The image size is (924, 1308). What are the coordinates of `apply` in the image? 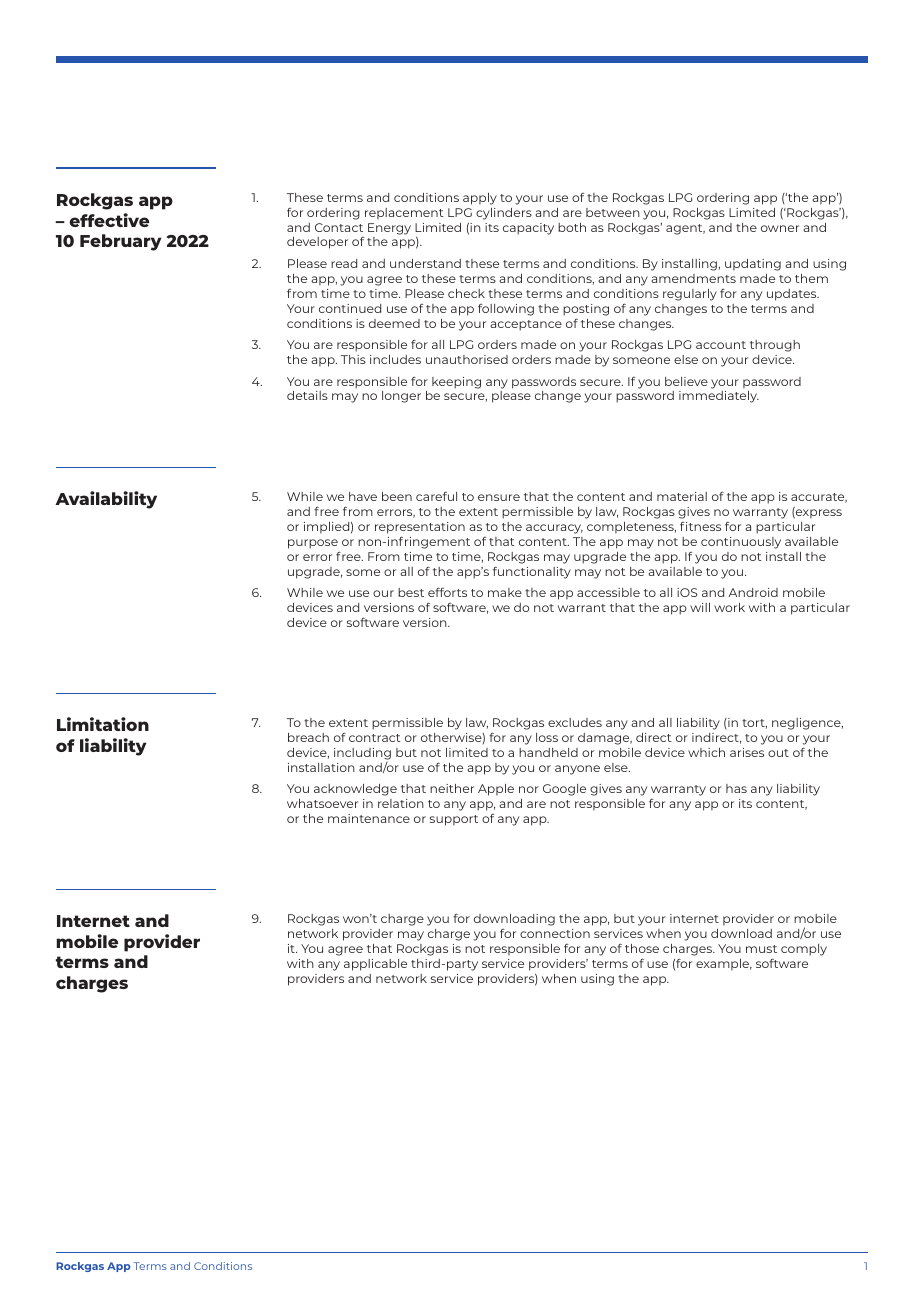 It's located at (480, 199).
